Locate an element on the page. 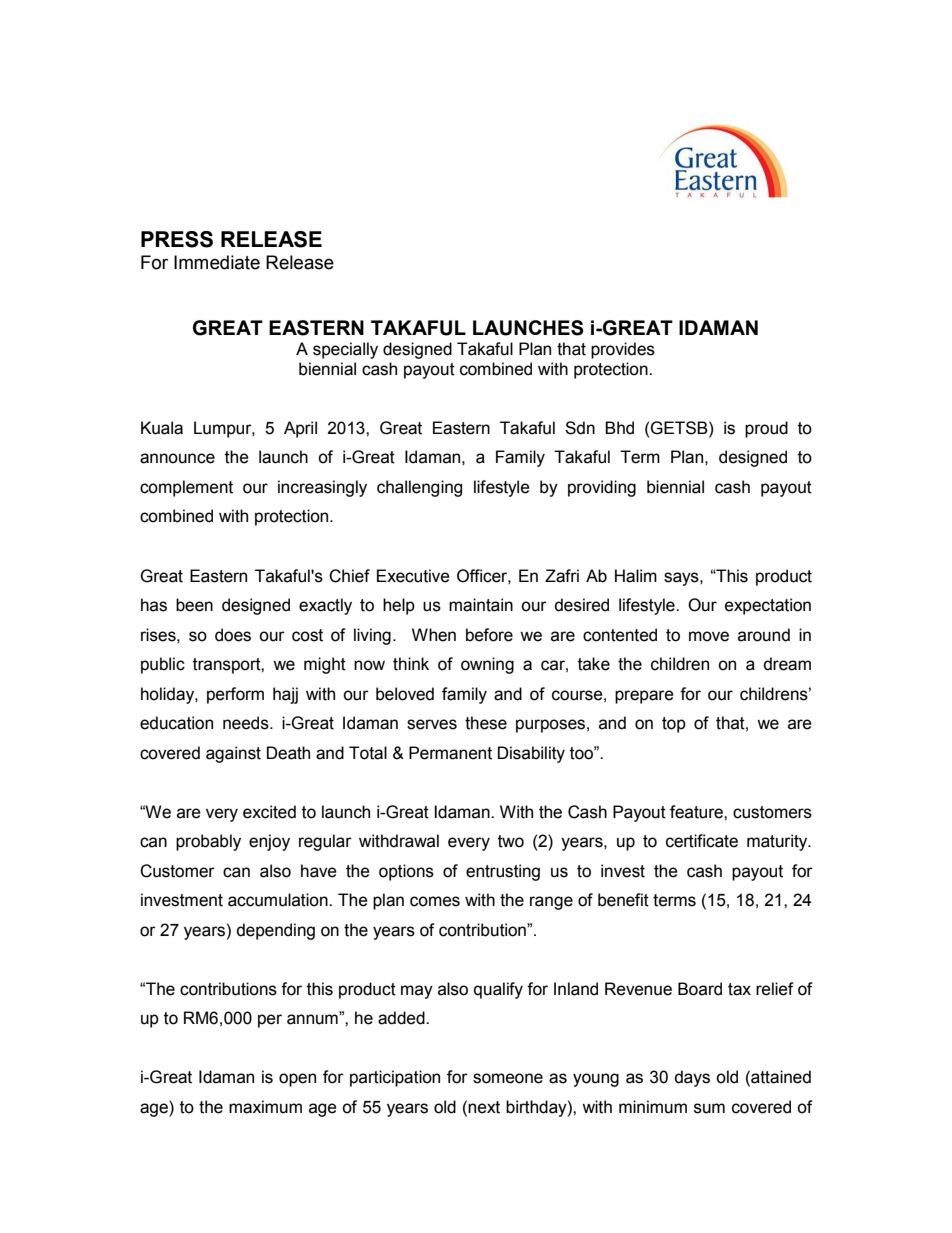 Image resolution: width=952 pixels, height=1233 pixels. specially is located at coordinates (345, 350).
